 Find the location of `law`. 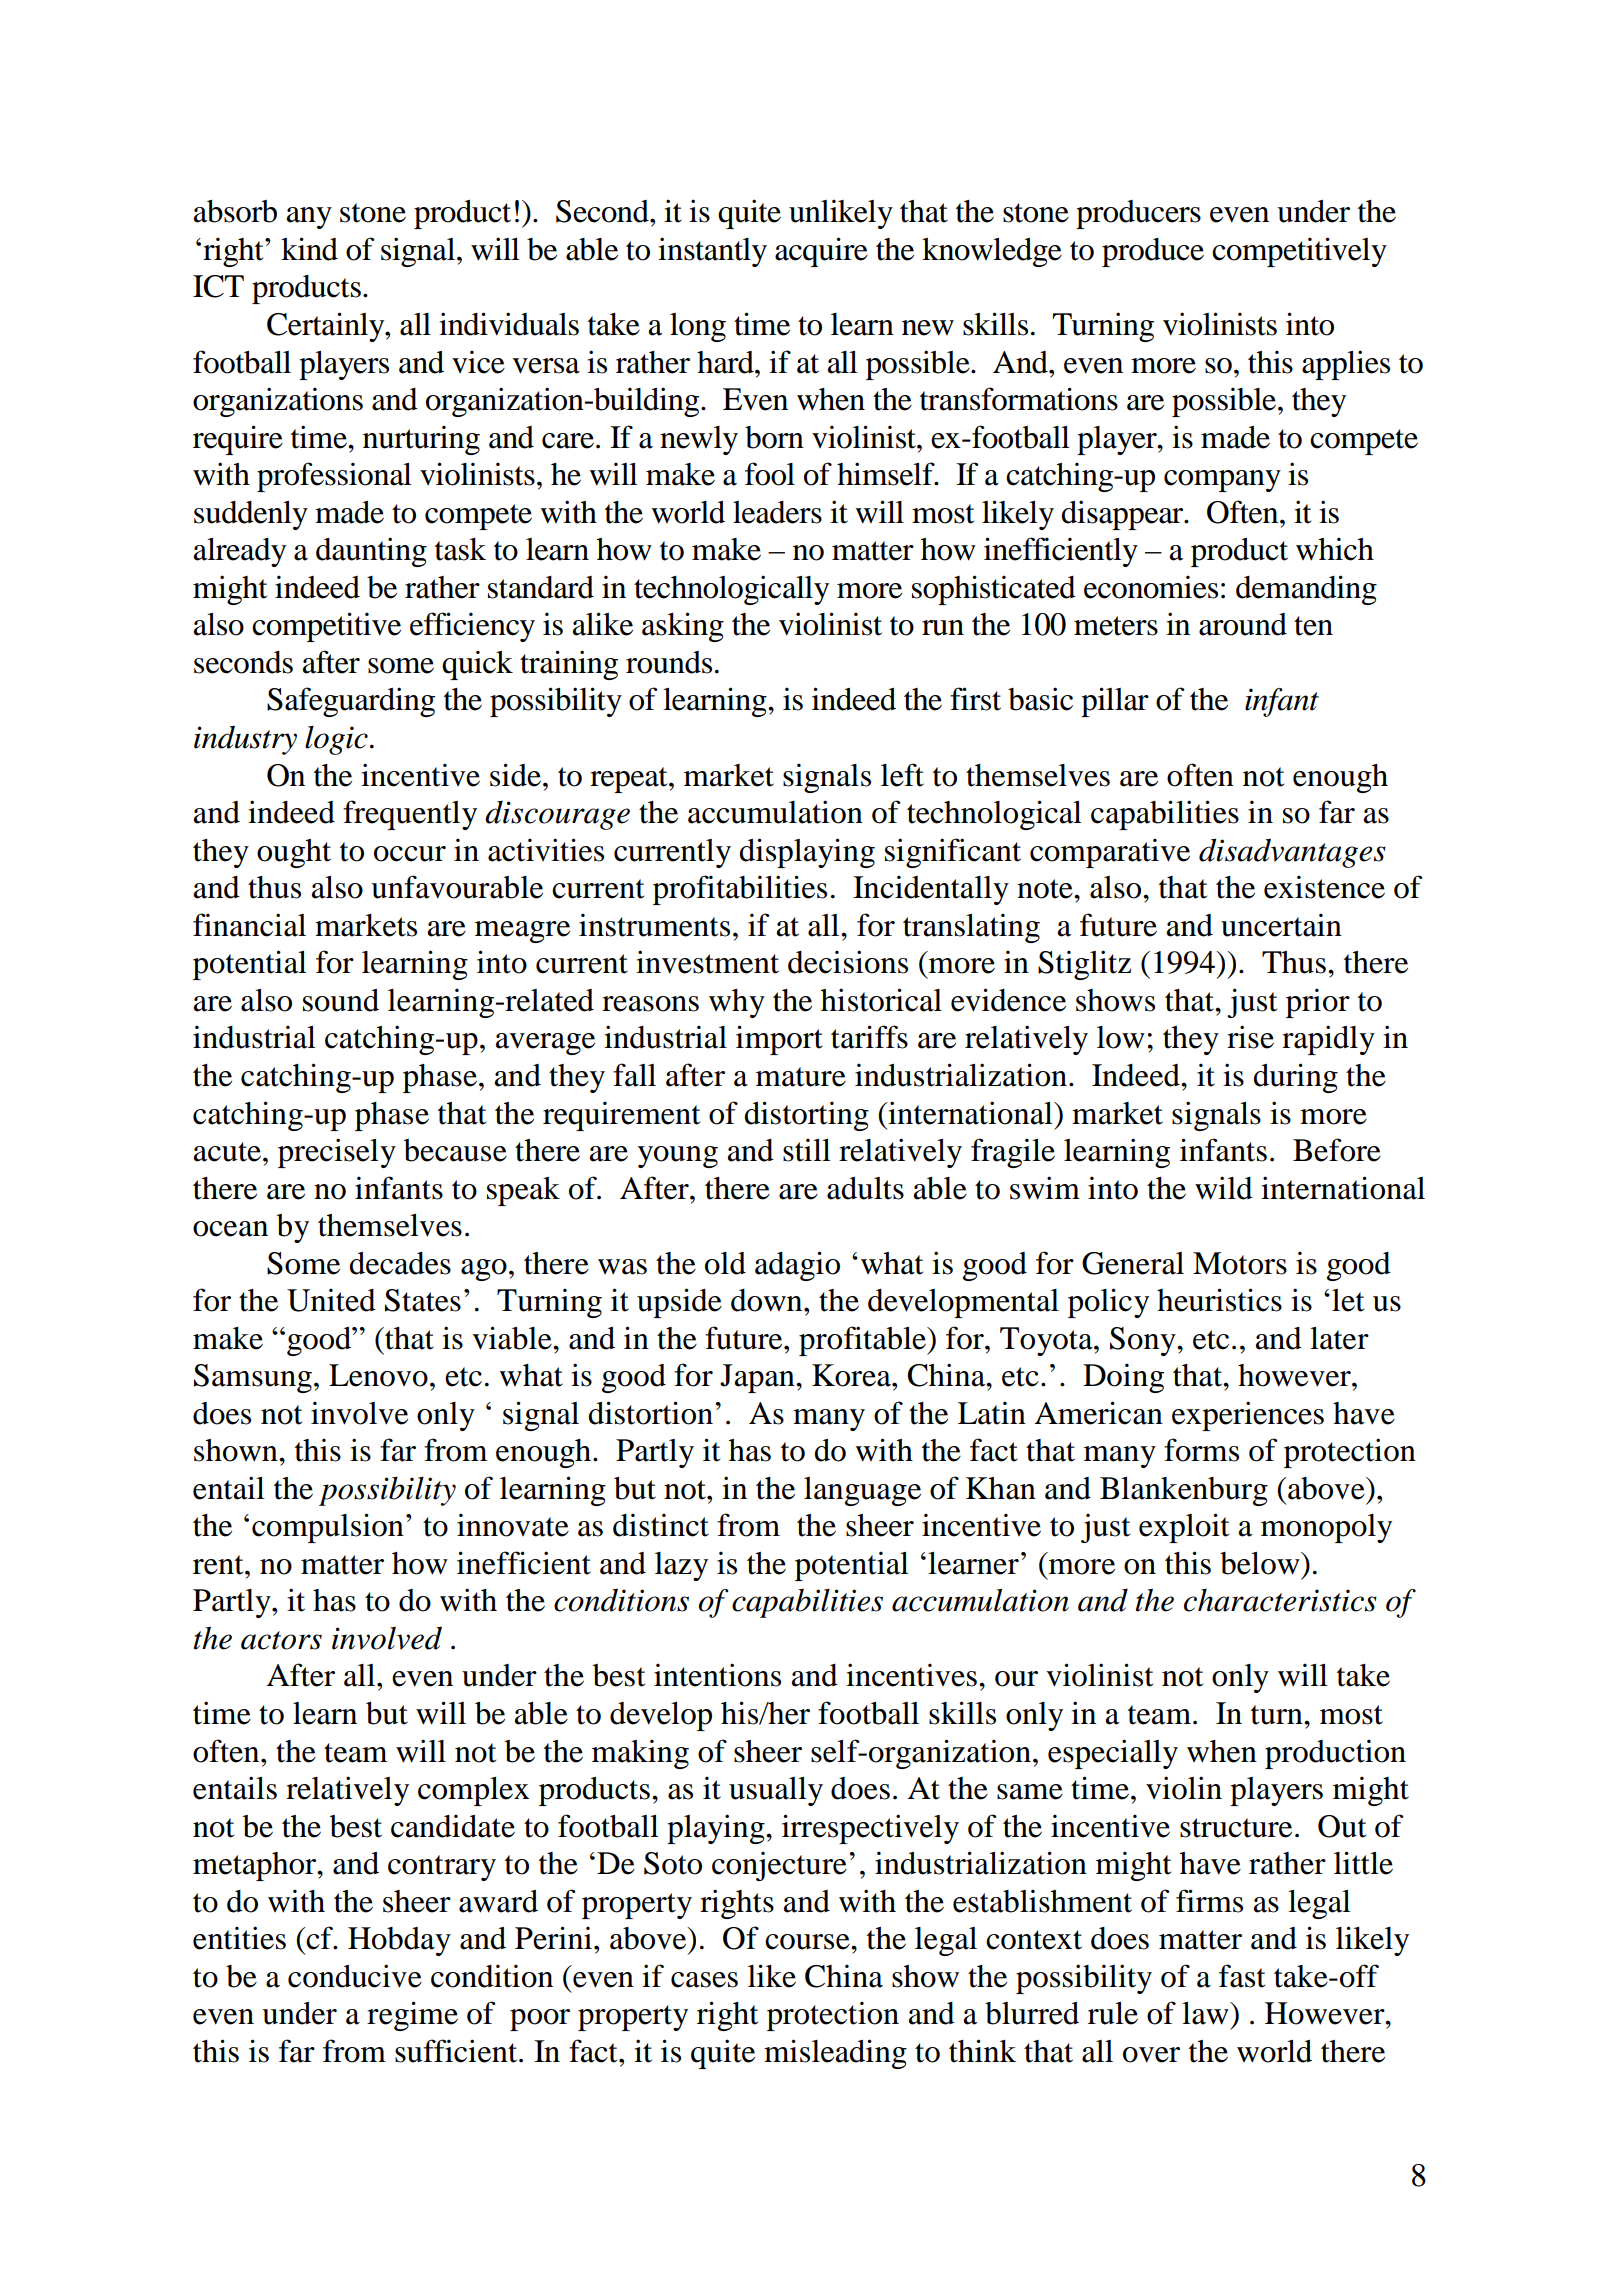

law is located at coordinates (1206, 2013).
